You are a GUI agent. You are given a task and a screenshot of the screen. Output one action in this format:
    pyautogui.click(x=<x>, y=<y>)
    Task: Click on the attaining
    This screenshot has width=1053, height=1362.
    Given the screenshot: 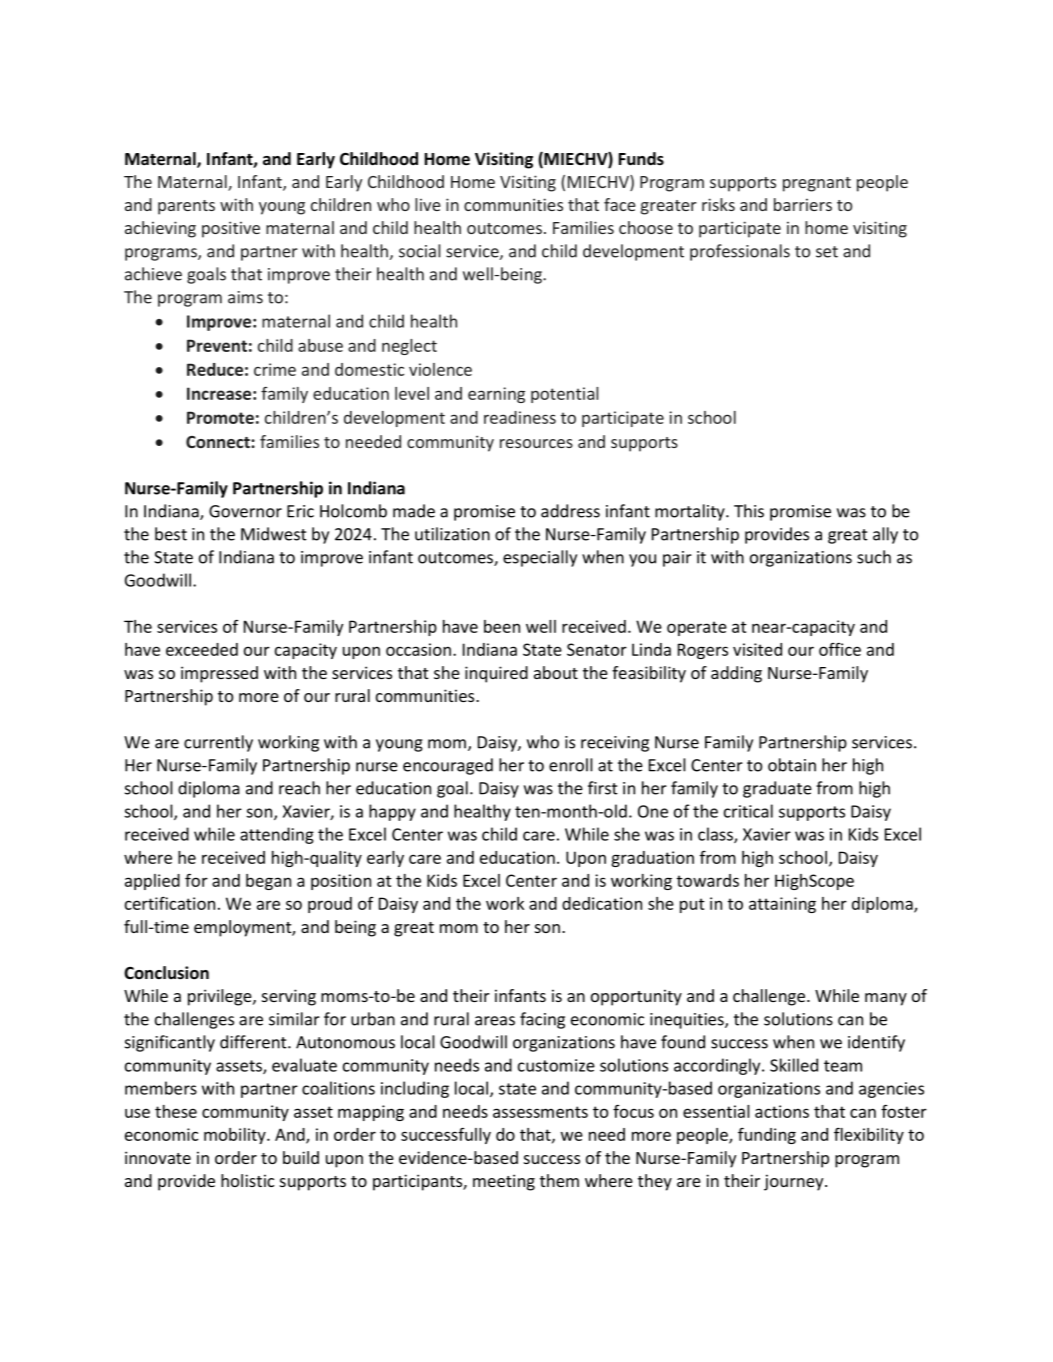 What is the action you would take?
    pyautogui.click(x=782, y=905)
